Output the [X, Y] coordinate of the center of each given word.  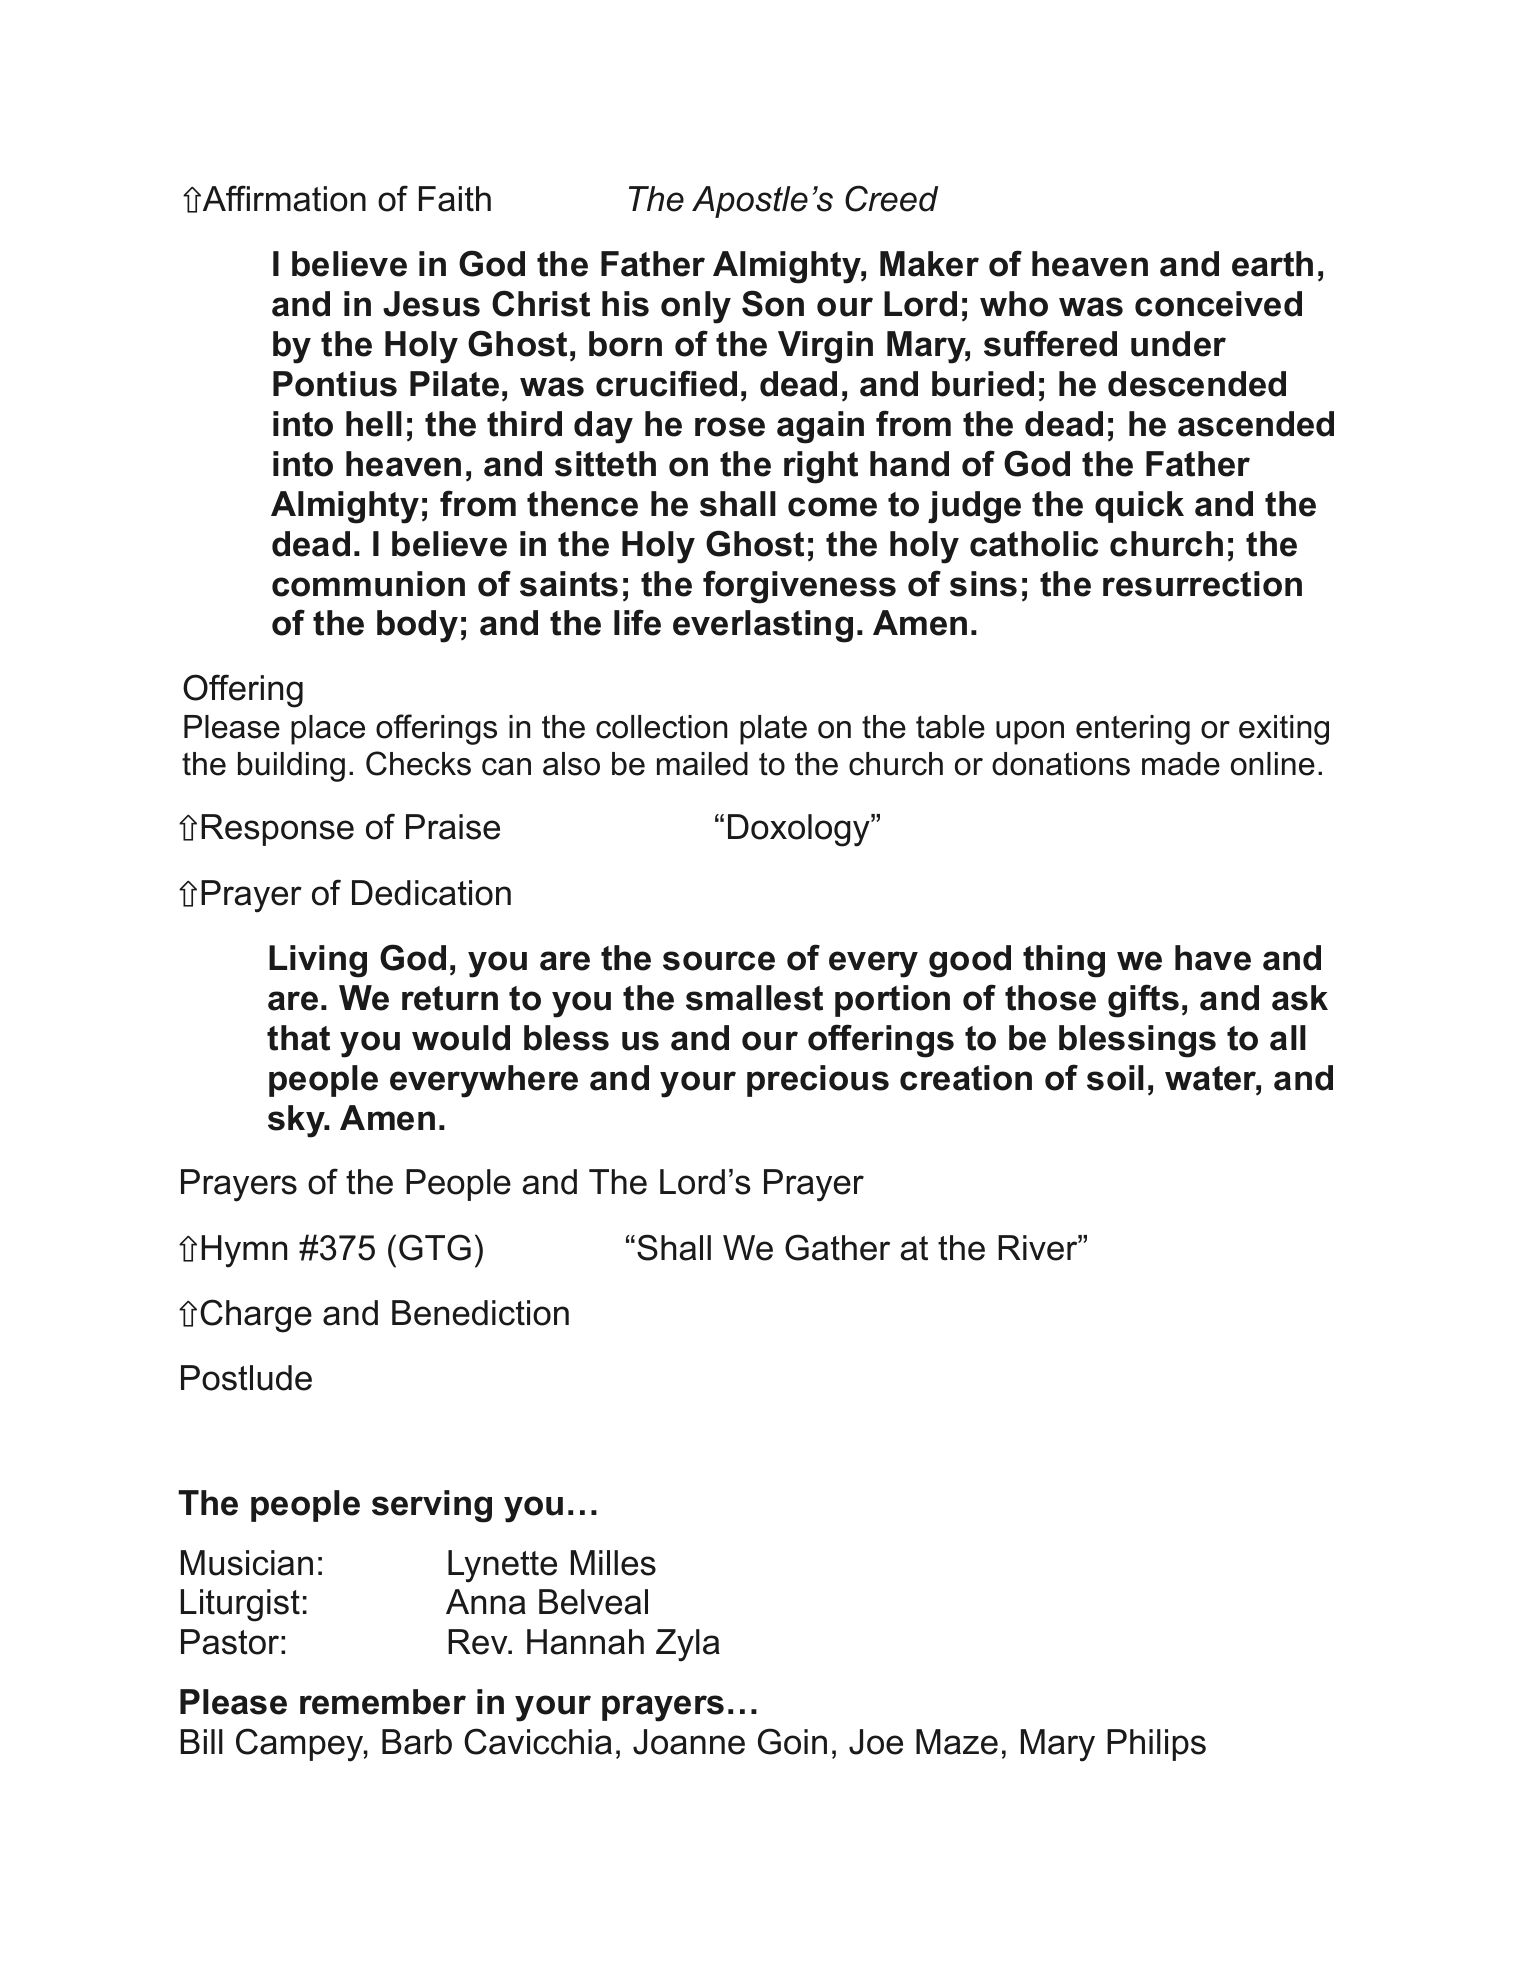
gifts [1143, 1001]
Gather [837, 1247]
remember [383, 1702]
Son [773, 303]
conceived [1218, 304]
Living [318, 961]
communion [368, 584]
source [719, 961]
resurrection [1202, 584]
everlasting [763, 626]
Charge [256, 1316]
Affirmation [283, 198]
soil [1115, 1078]
